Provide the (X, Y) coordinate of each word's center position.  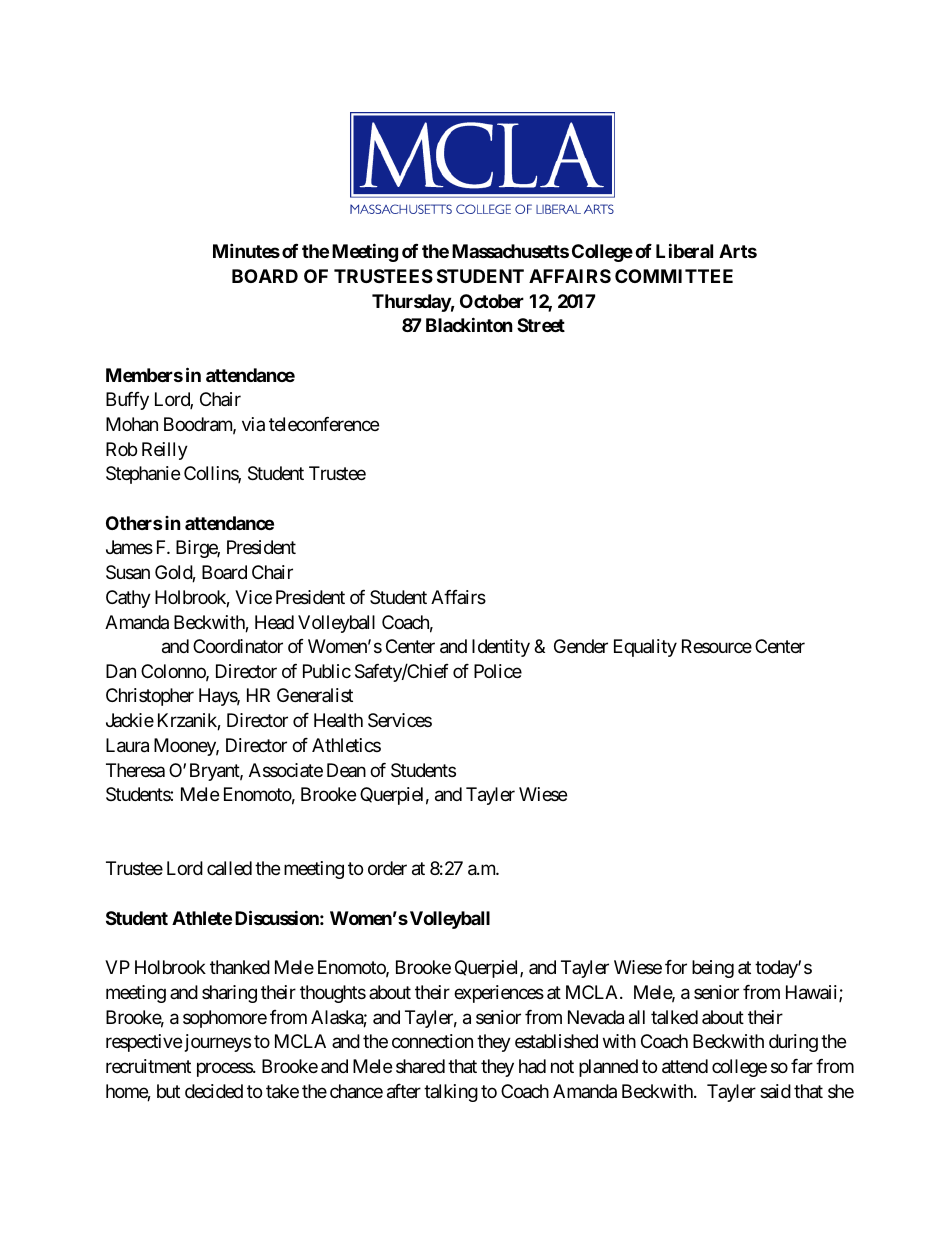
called (229, 868)
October (492, 301)
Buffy (127, 401)
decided (214, 1091)
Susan (128, 572)
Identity (501, 648)
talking (451, 1093)
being (713, 969)
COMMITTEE (674, 276)
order (387, 868)
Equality (645, 648)
